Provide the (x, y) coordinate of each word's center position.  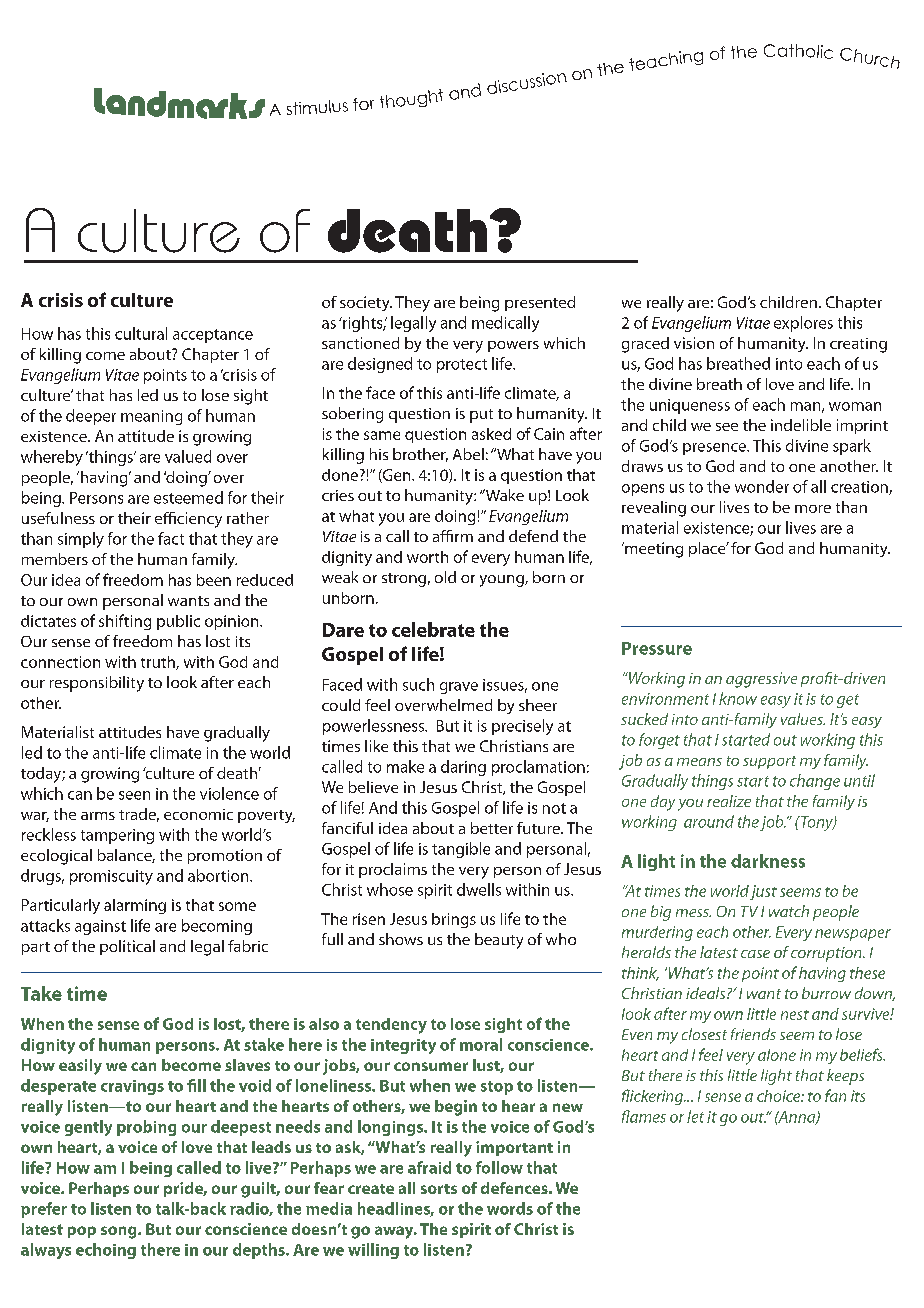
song (120, 1232)
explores (803, 324)
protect (462, 366)
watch (789, 911)
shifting (125, 622)
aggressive (761, 680)
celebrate (433, 629)
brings (454, 920)
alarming (135, 906)
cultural (141, 333)
